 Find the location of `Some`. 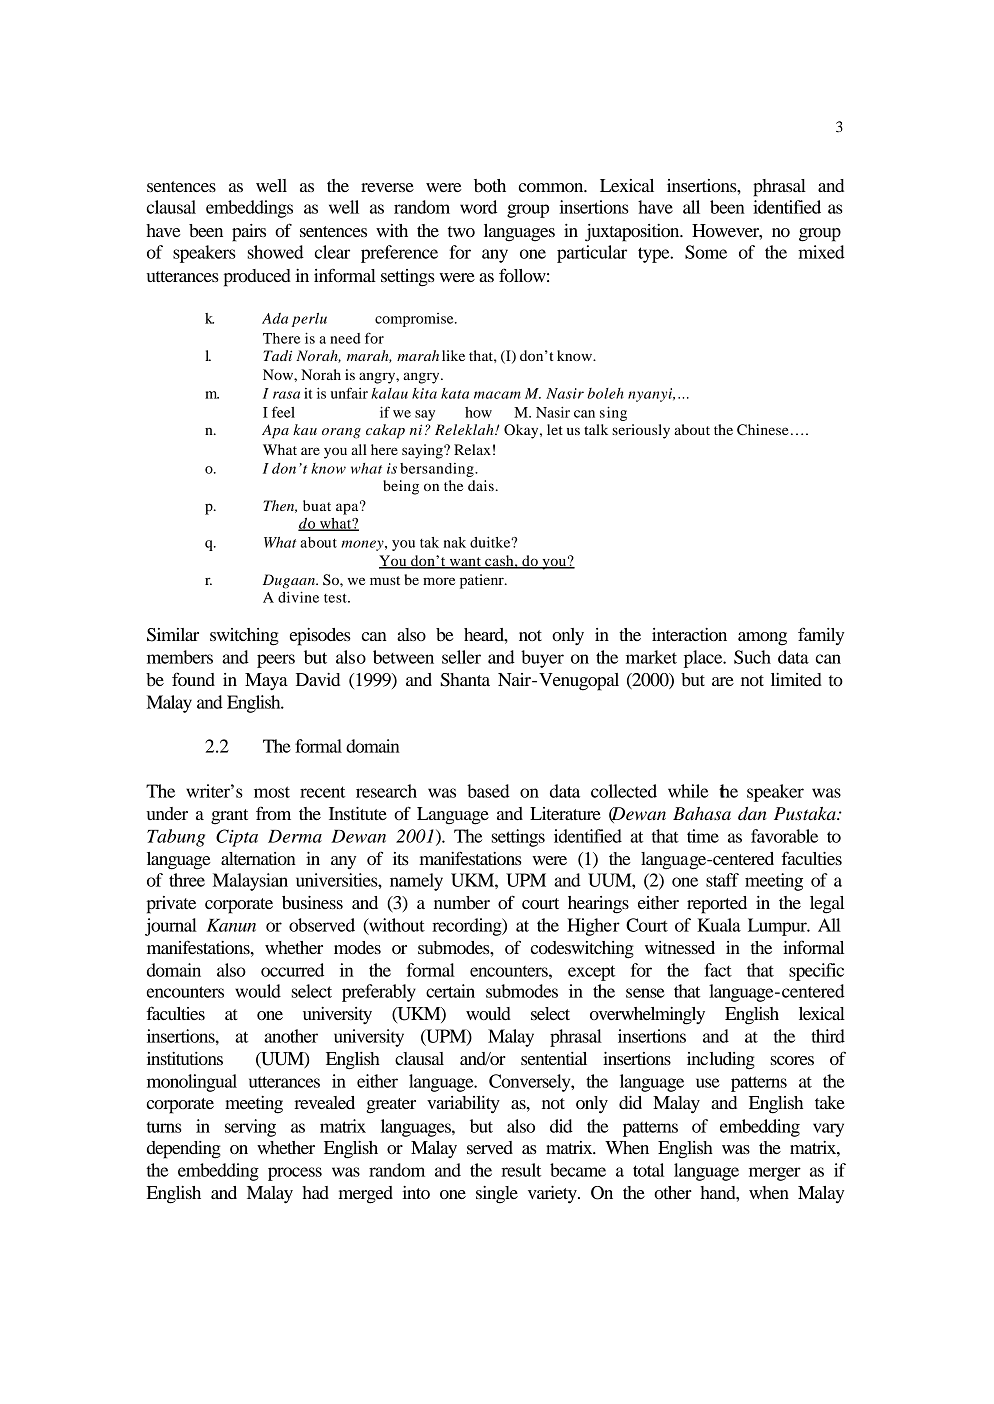

Some is located at coordinates (706, 252).
